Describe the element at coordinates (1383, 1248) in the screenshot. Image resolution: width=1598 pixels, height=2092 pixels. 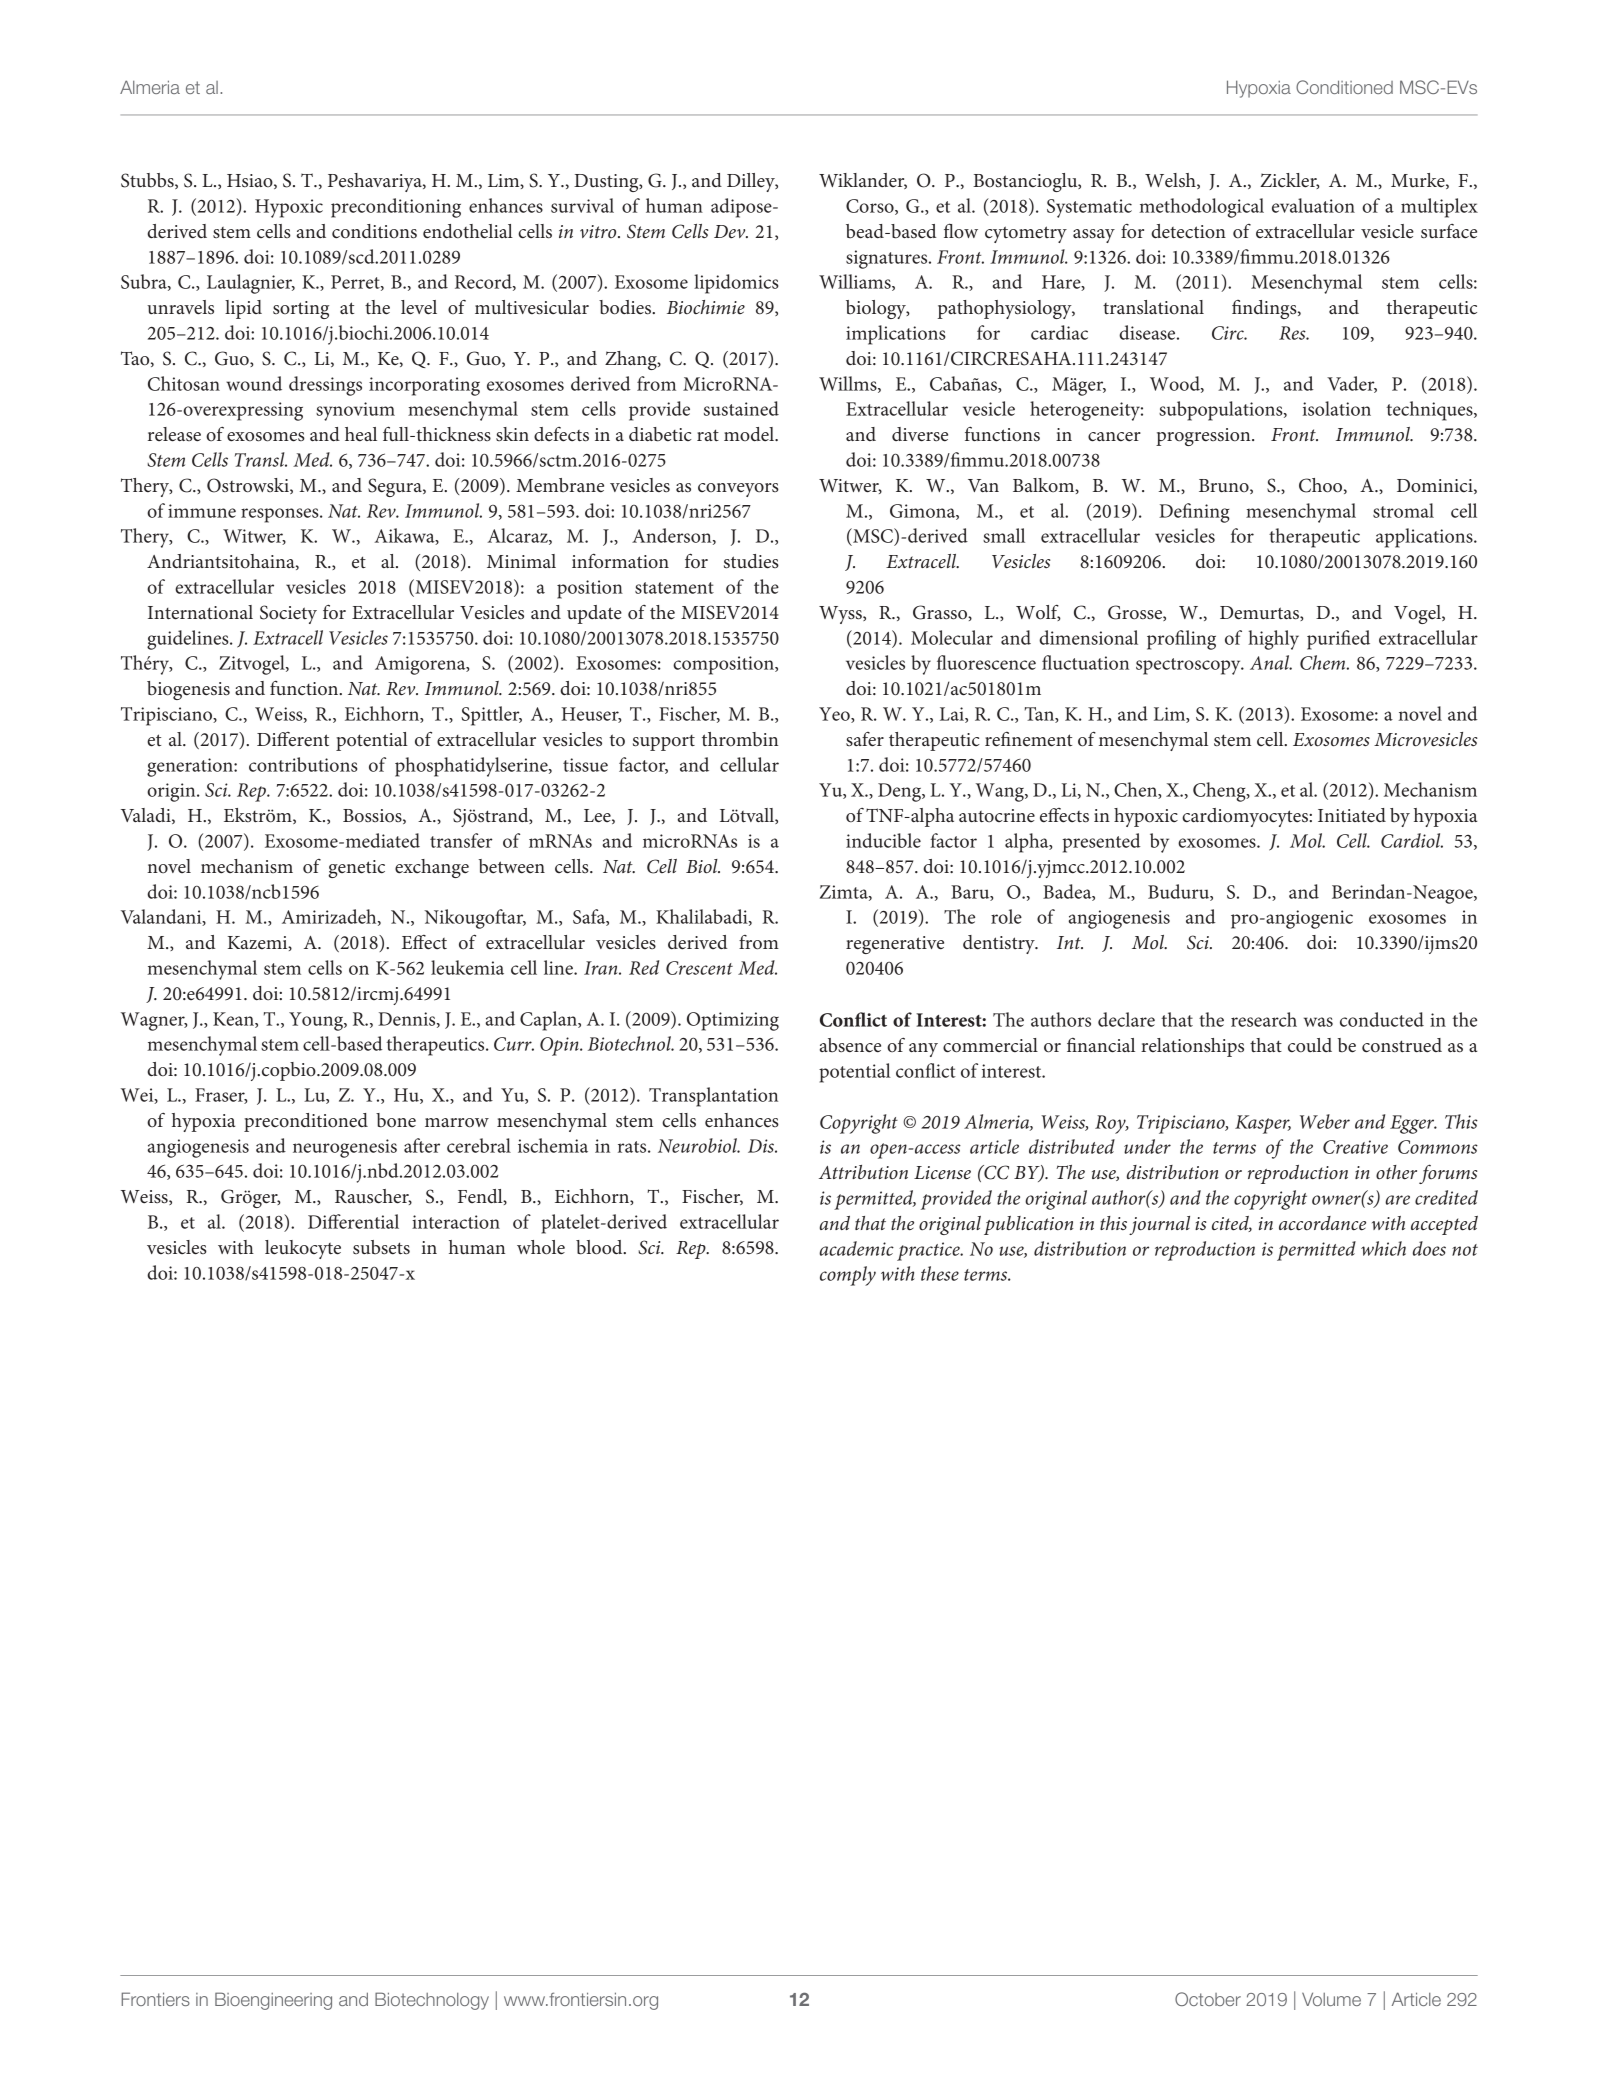
I see `which` at that location.
